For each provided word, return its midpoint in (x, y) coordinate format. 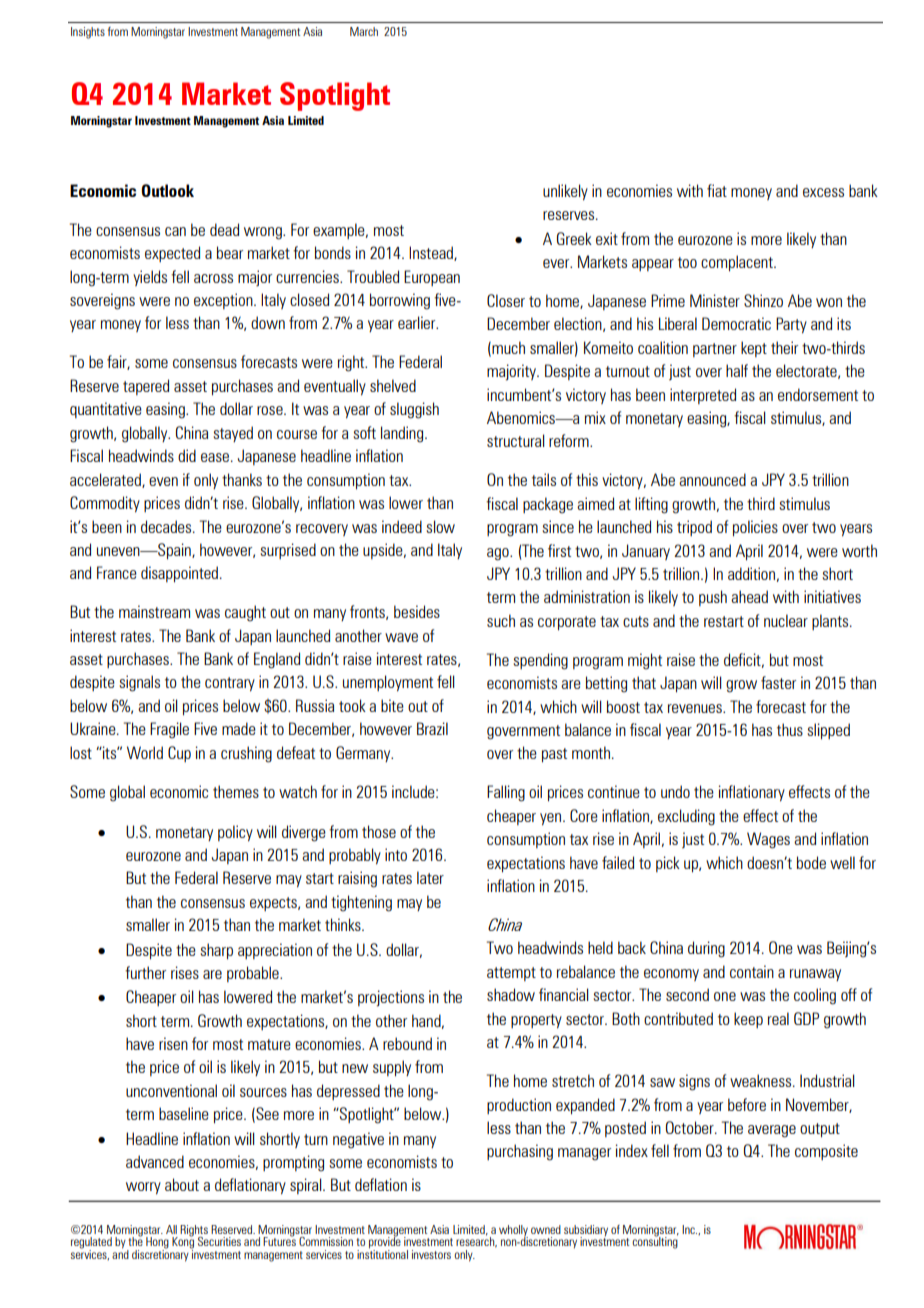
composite (826, 1152)
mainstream (154, 611)
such (501, 620)
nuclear (786, 620)
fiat (717, 190)
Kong (183, 1243)
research (476, 1241)
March (364, 31)
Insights (88, 33)
